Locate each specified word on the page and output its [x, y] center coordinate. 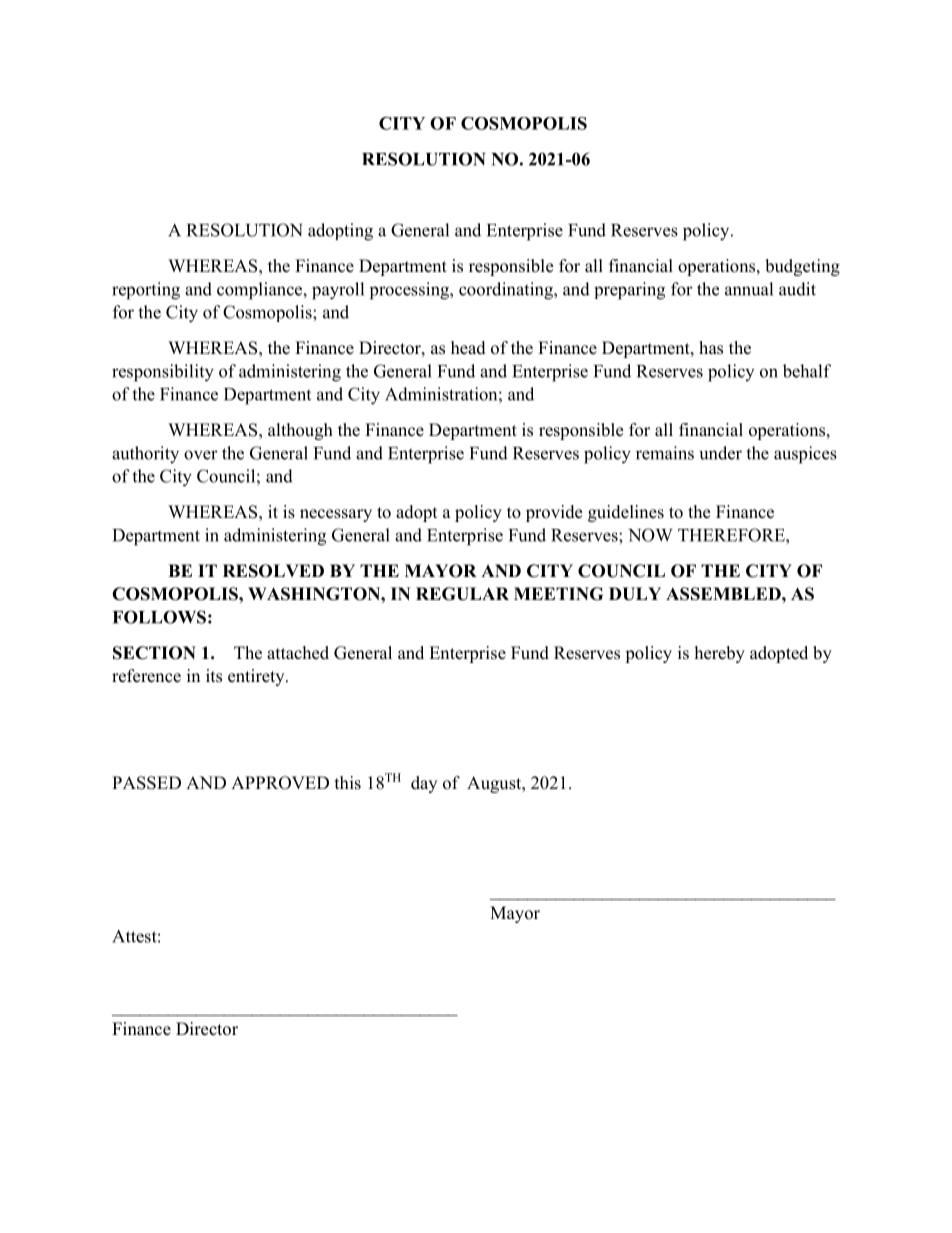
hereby [720, 654]
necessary [336, 515]
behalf [807, 371]
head [468, 348]
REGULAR [462, 594]
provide [554, 513]
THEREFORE [732, 535]
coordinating [507, 291]
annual [749, 289]
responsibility [163, 373]
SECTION [154, 653]
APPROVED [280, 783]
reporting [146, 291]
